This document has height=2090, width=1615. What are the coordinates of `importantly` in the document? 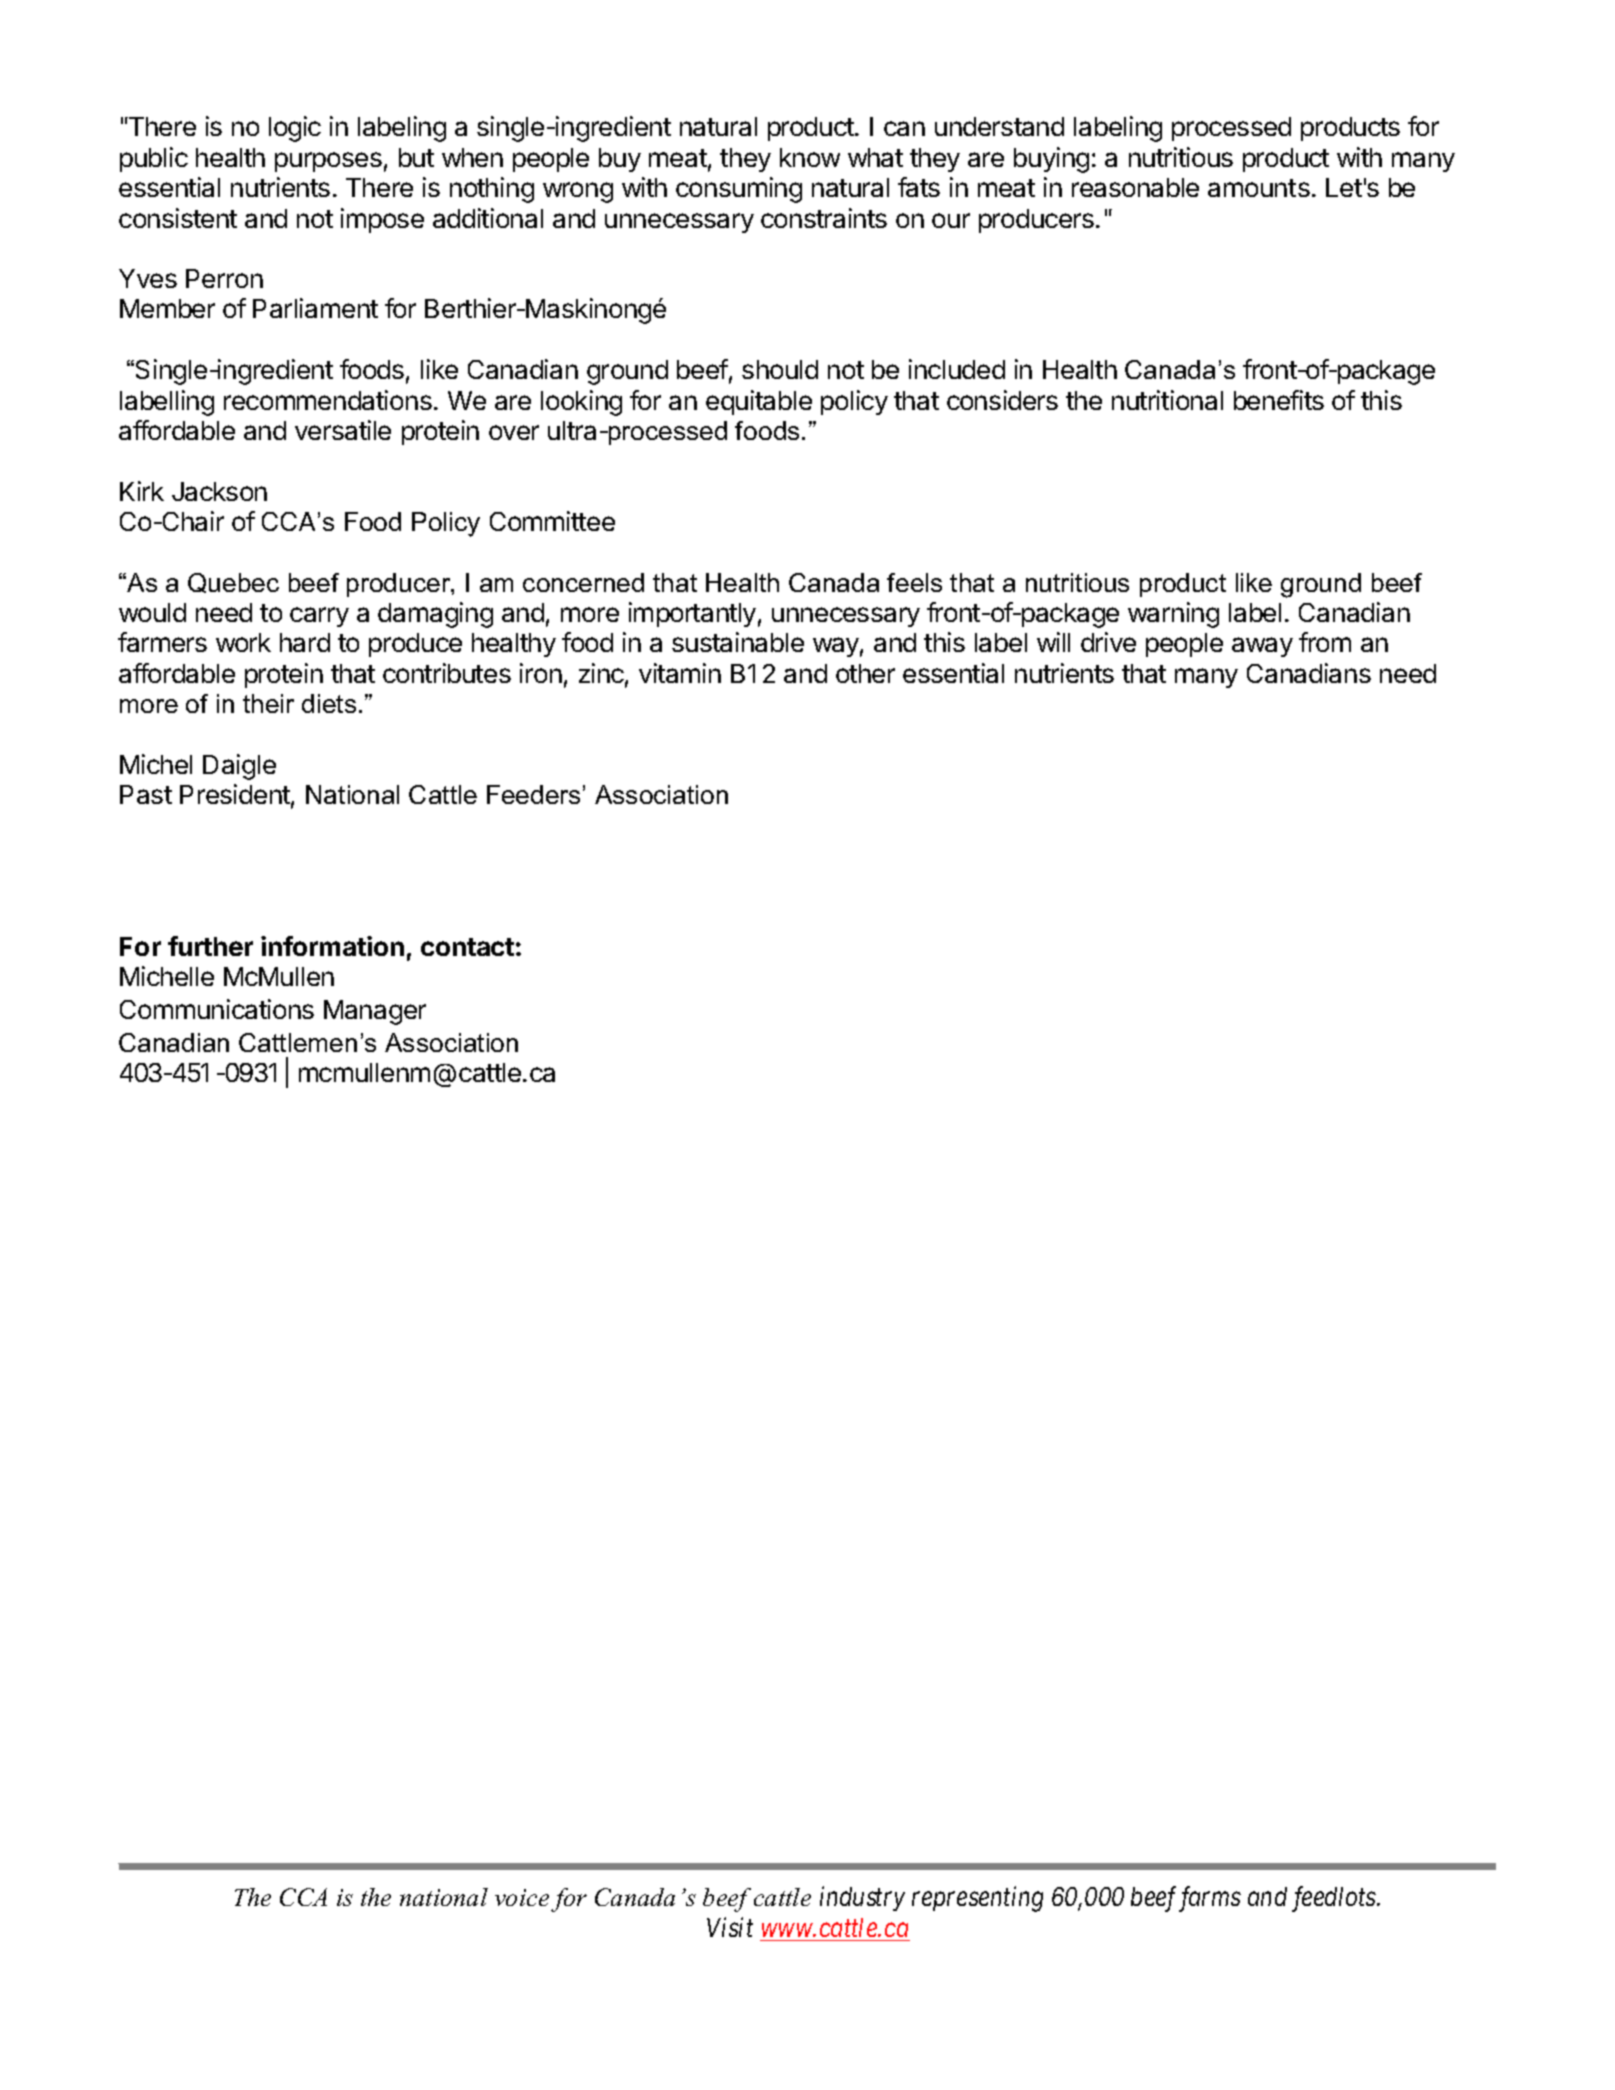 It's located at (692, 614).
